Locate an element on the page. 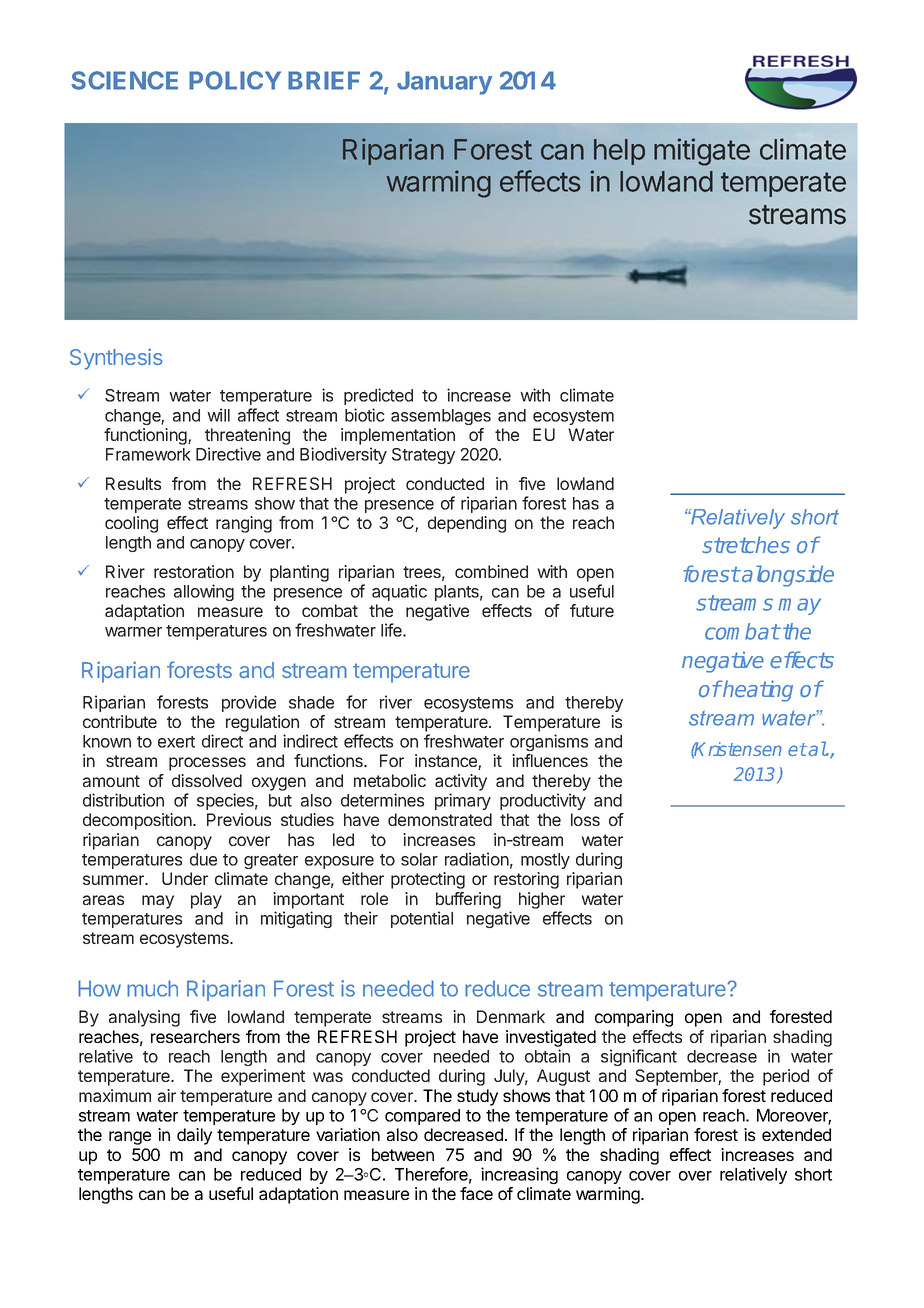 The height and width of the page is (1308, 924). heating is located at coordinates (757, 691).
